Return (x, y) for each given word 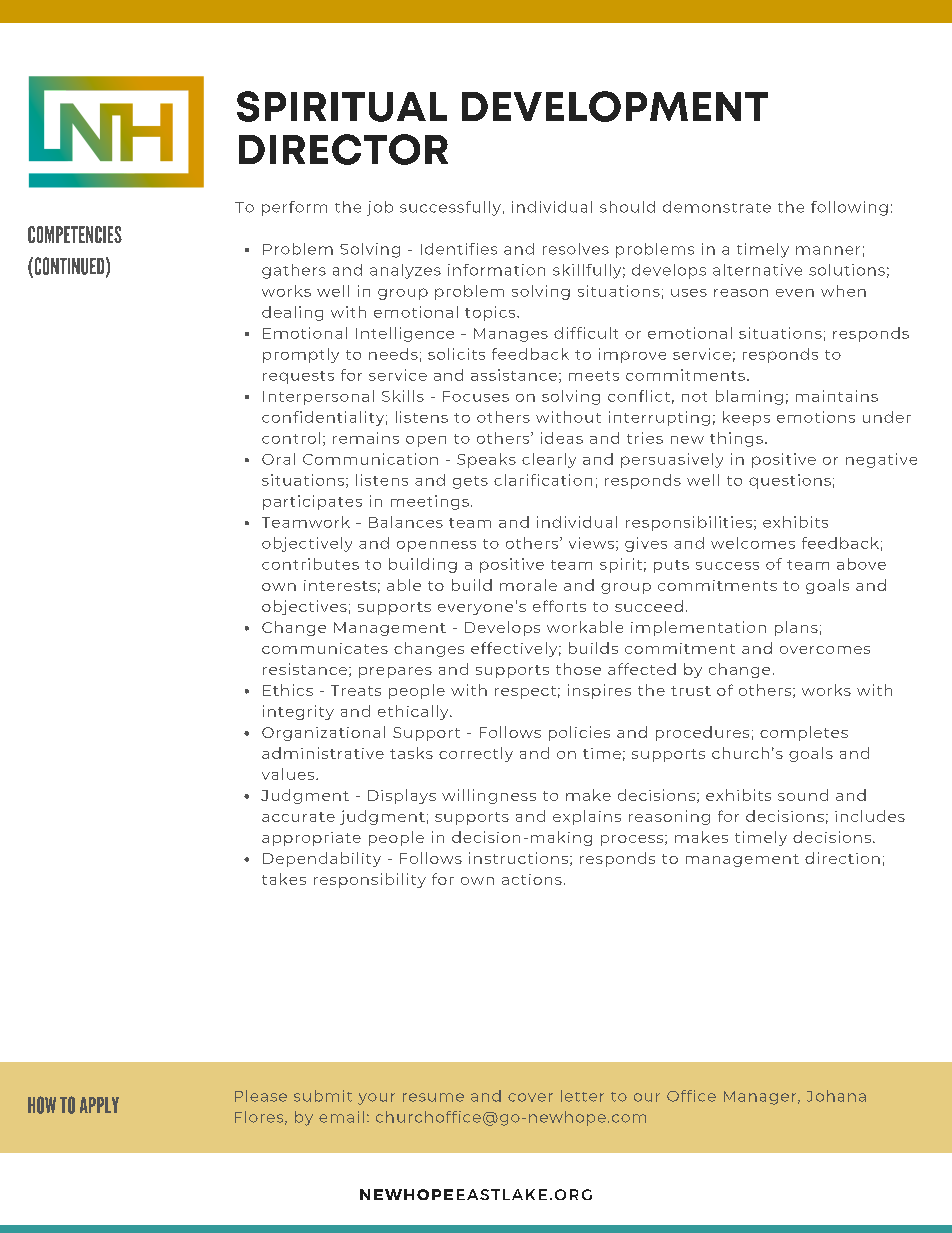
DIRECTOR (343, 149)
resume (433, 1097)
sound (803, 795)
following (849, 208)
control (291, 438)
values (289, 774)
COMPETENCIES (75, 234)
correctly (476, 754)
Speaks (486, 460)
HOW (42, 1105)
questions (790, 481)
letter (582, 1096)
